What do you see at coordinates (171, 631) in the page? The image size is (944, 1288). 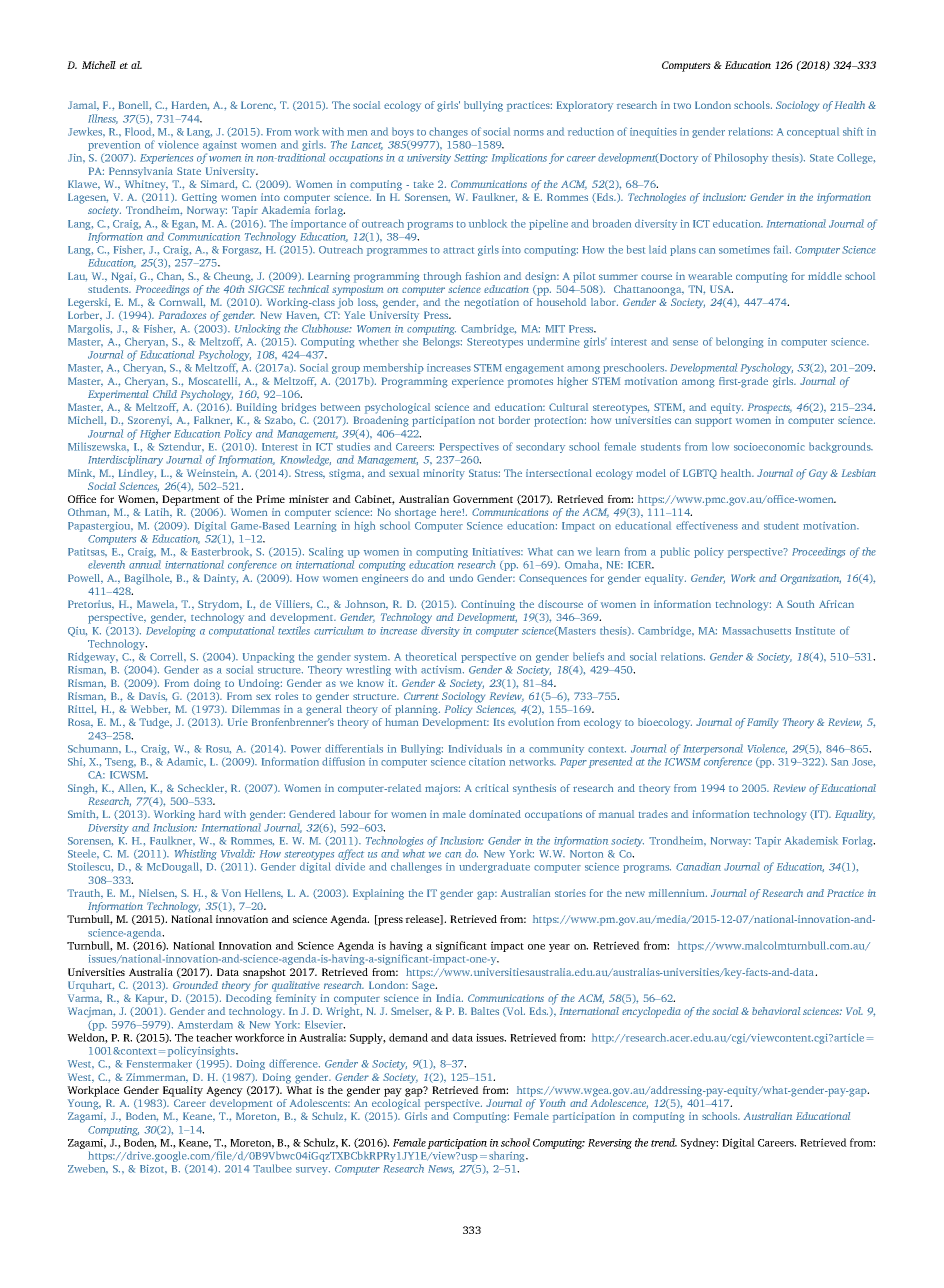 I see `Developing` at bounding box center [171, 631].
